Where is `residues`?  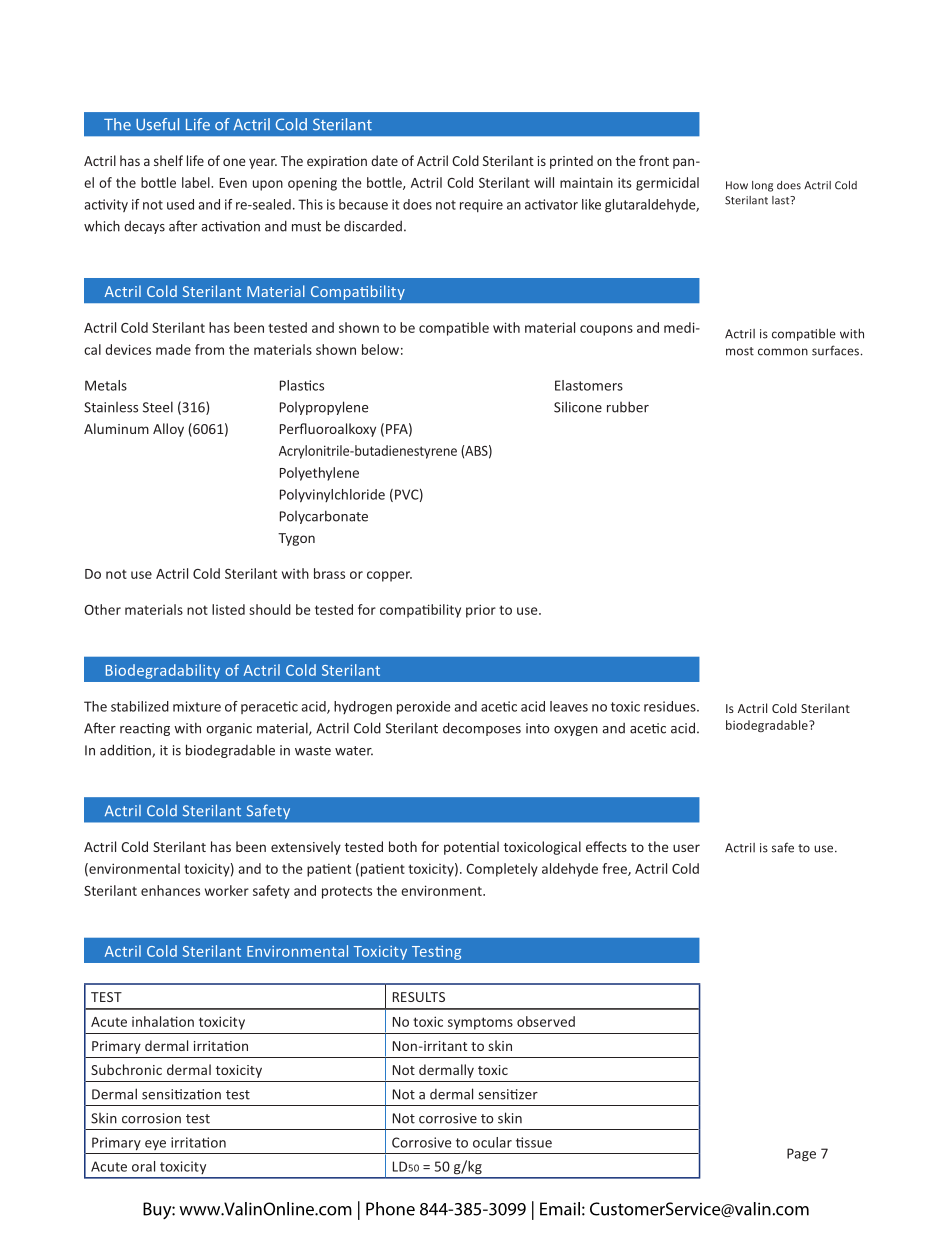
residues is located at coordinates (671, 706).
